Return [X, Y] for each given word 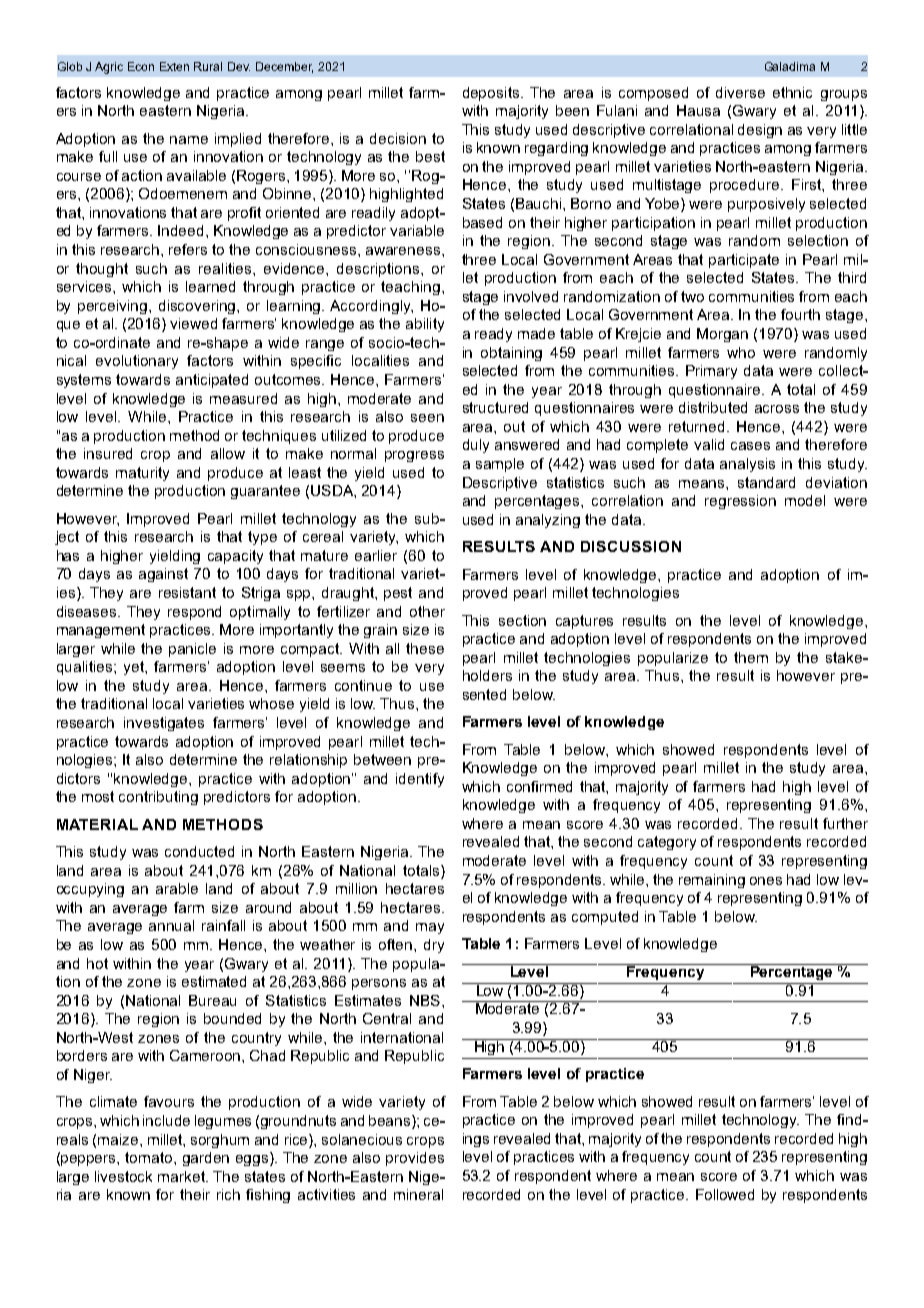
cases [750, 446]
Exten [174, 66]
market [183, 1176]
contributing [158, 798]
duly [476, 446]
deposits [491, 94]
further [845, 823]
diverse [740, 92]
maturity [142, 474]
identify [420, 780]
